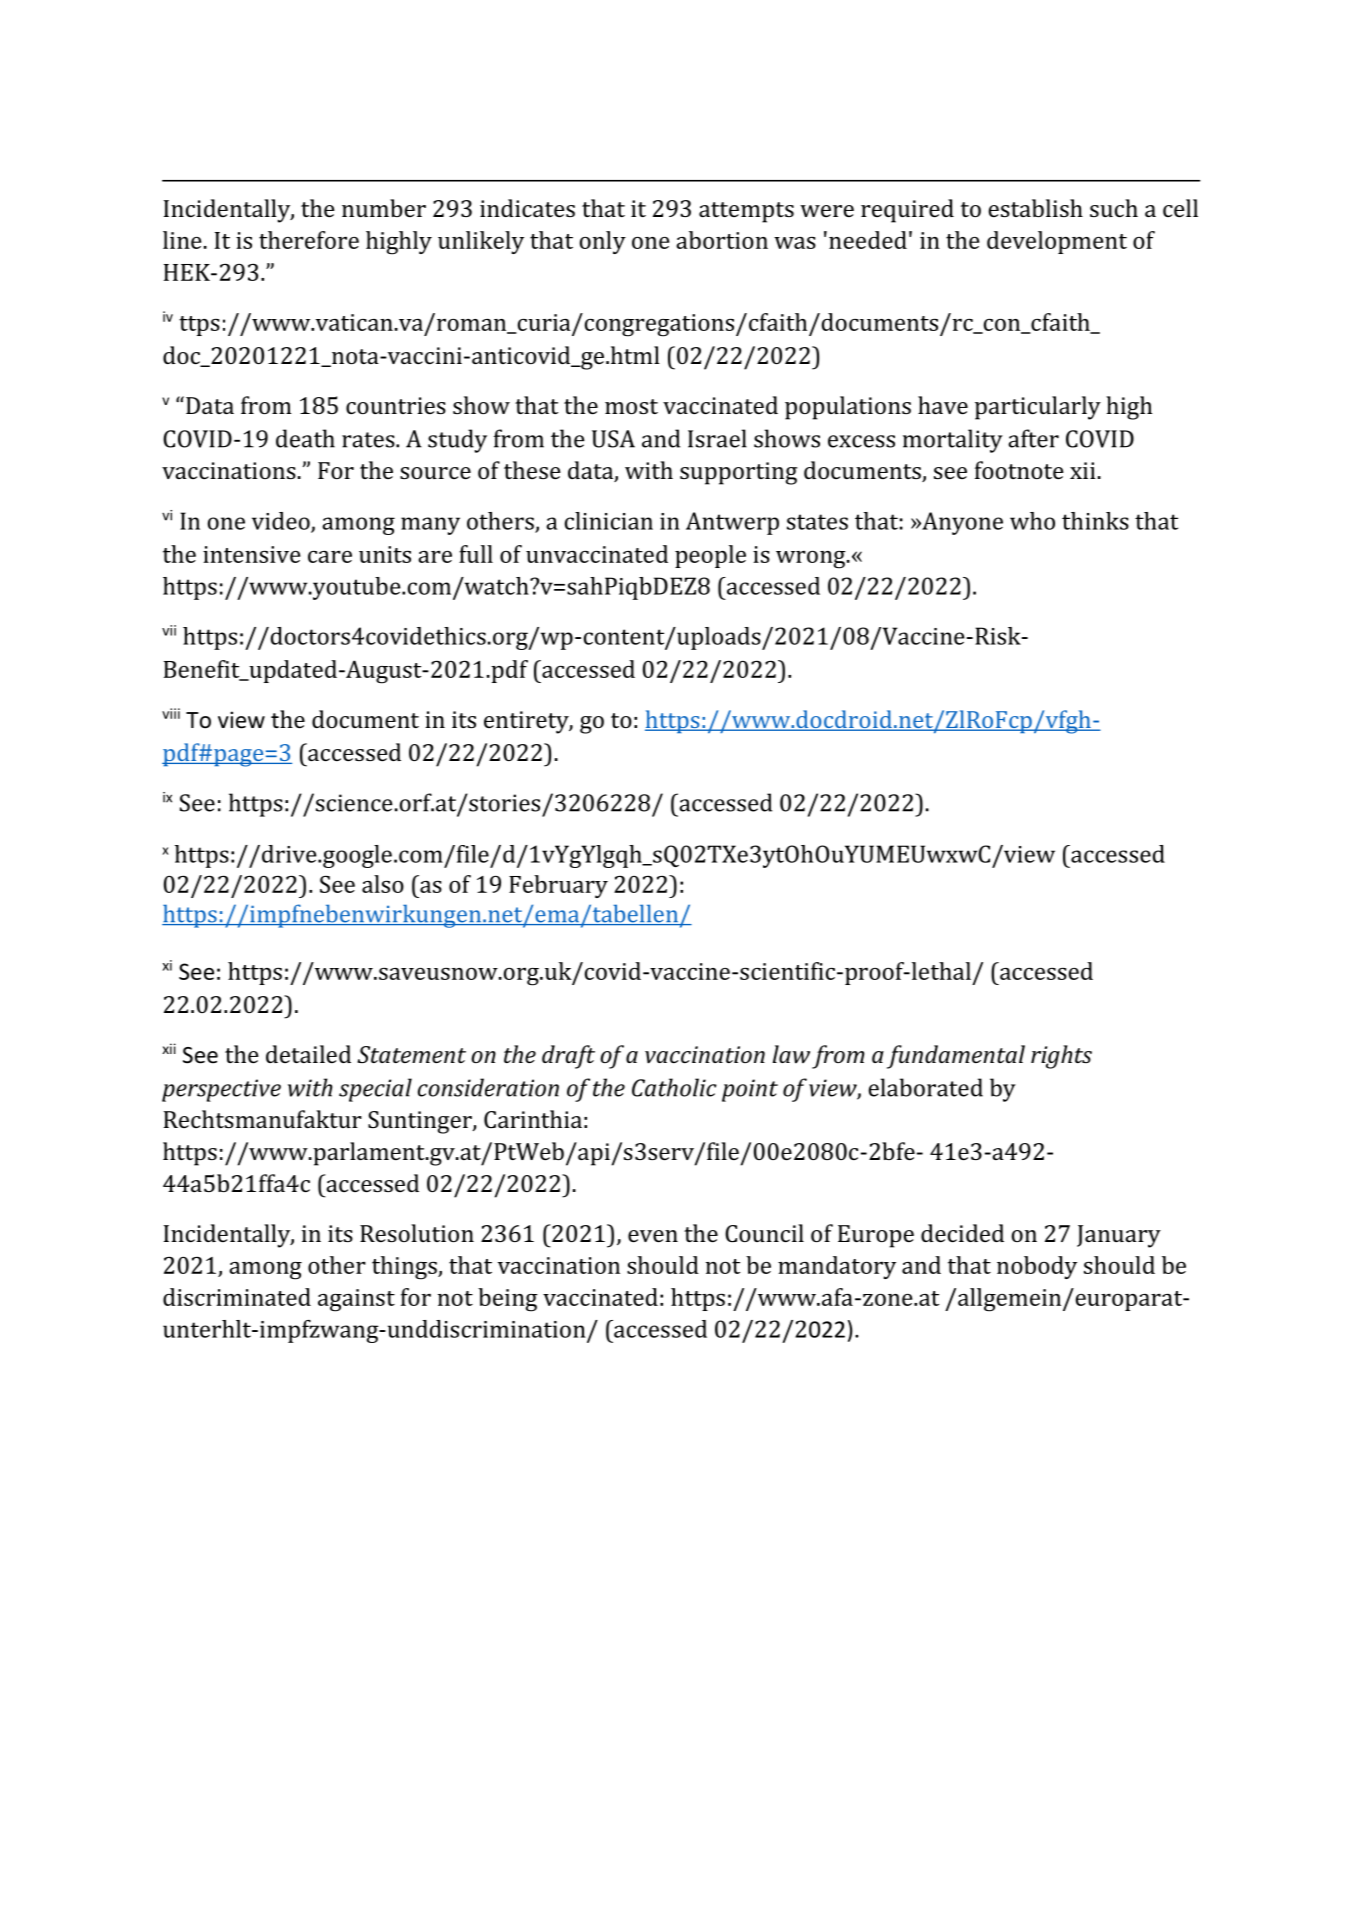  Describe the element at coordinates (1032, 521) in the screenshot. I see `who` at that location.
